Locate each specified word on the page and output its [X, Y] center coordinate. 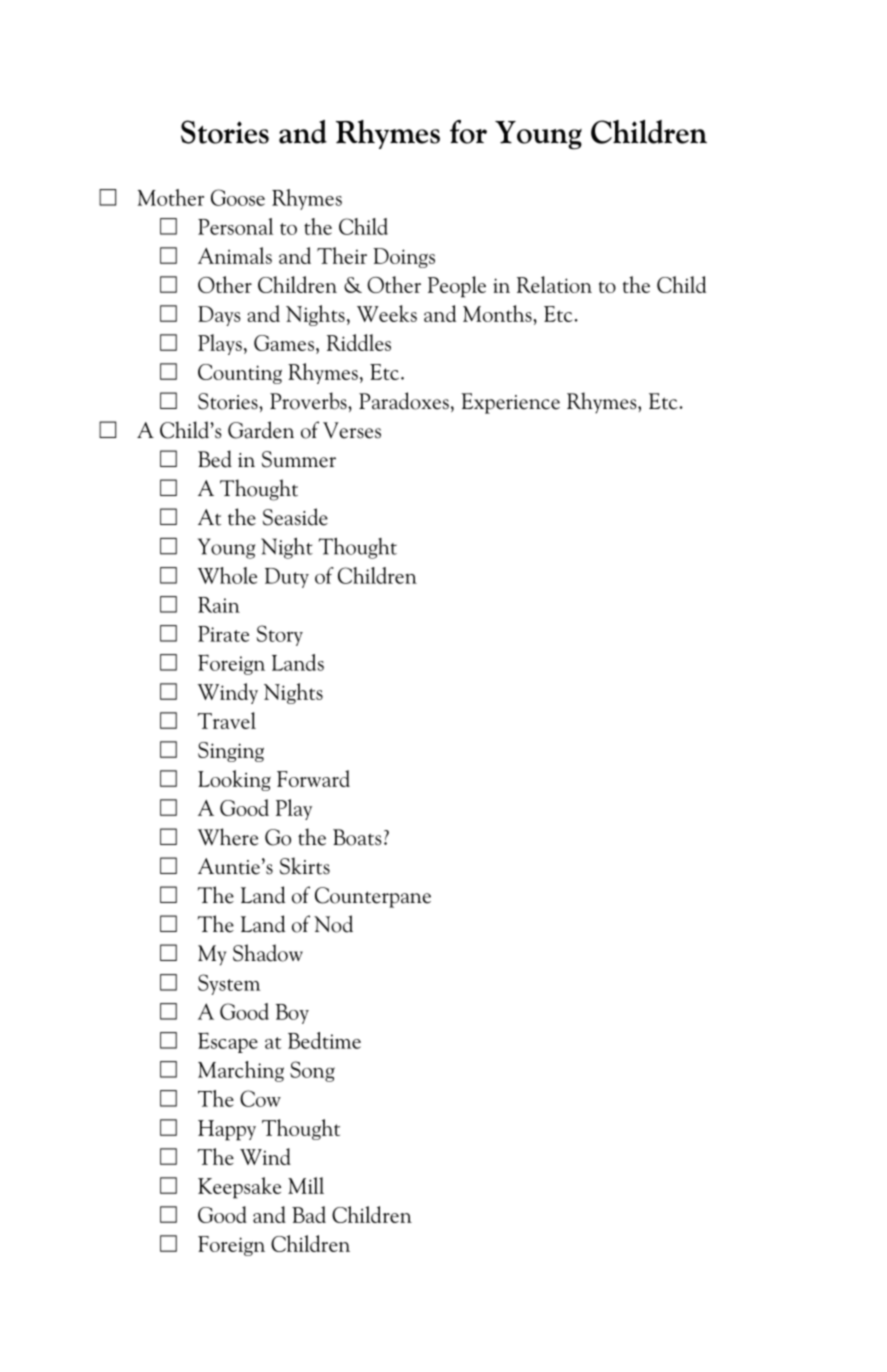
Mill [306, 1185]
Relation [554, 284]
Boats [357, 837]
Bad [309, 1214]
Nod [333, 924]
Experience [510, 403]
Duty [287, 578]
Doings [404, 258]
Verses [352, 430]
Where [228, 837]
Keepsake [239, 1188]
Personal [235, 226]
